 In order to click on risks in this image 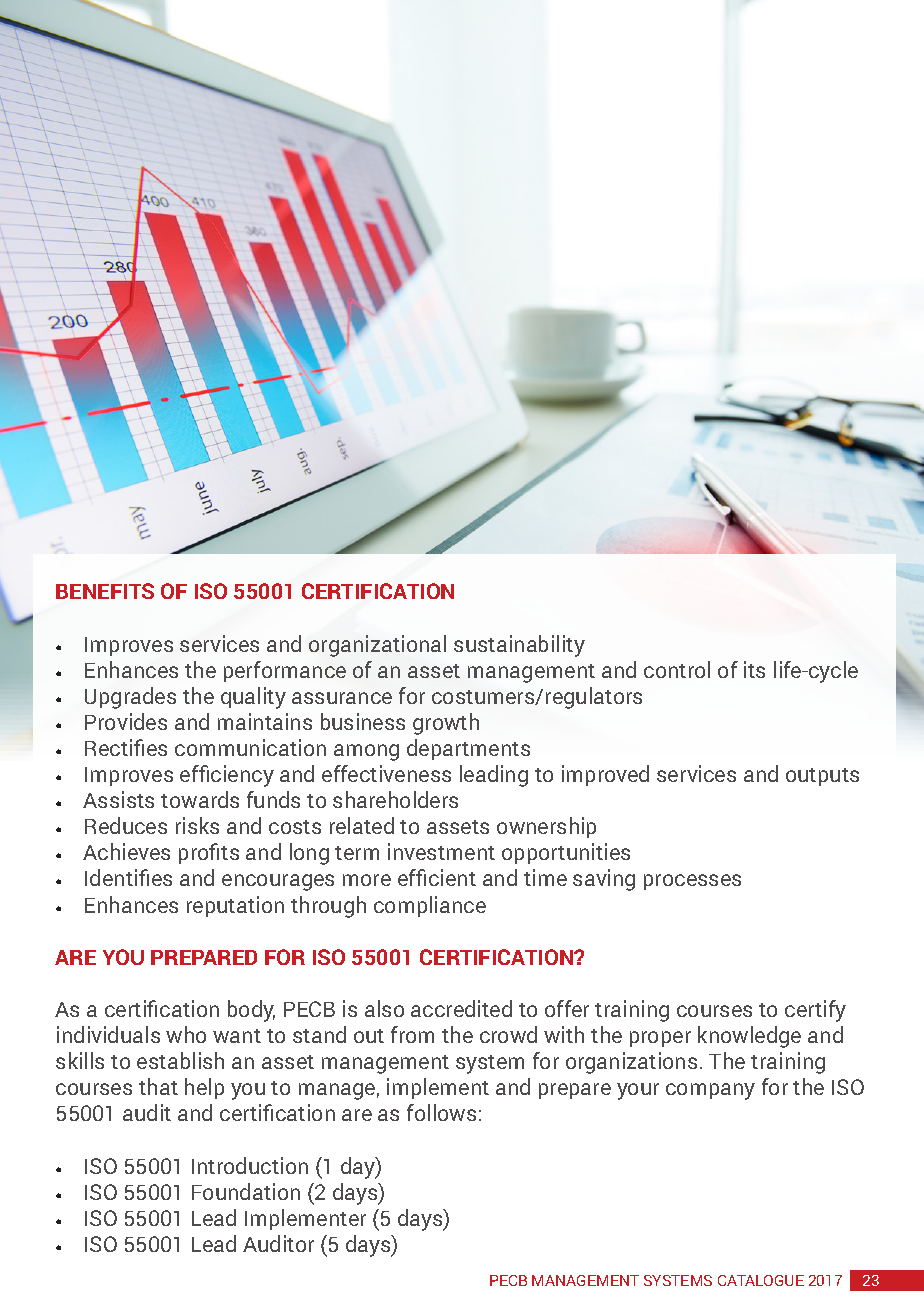, I will do `click(197, 825)`.
